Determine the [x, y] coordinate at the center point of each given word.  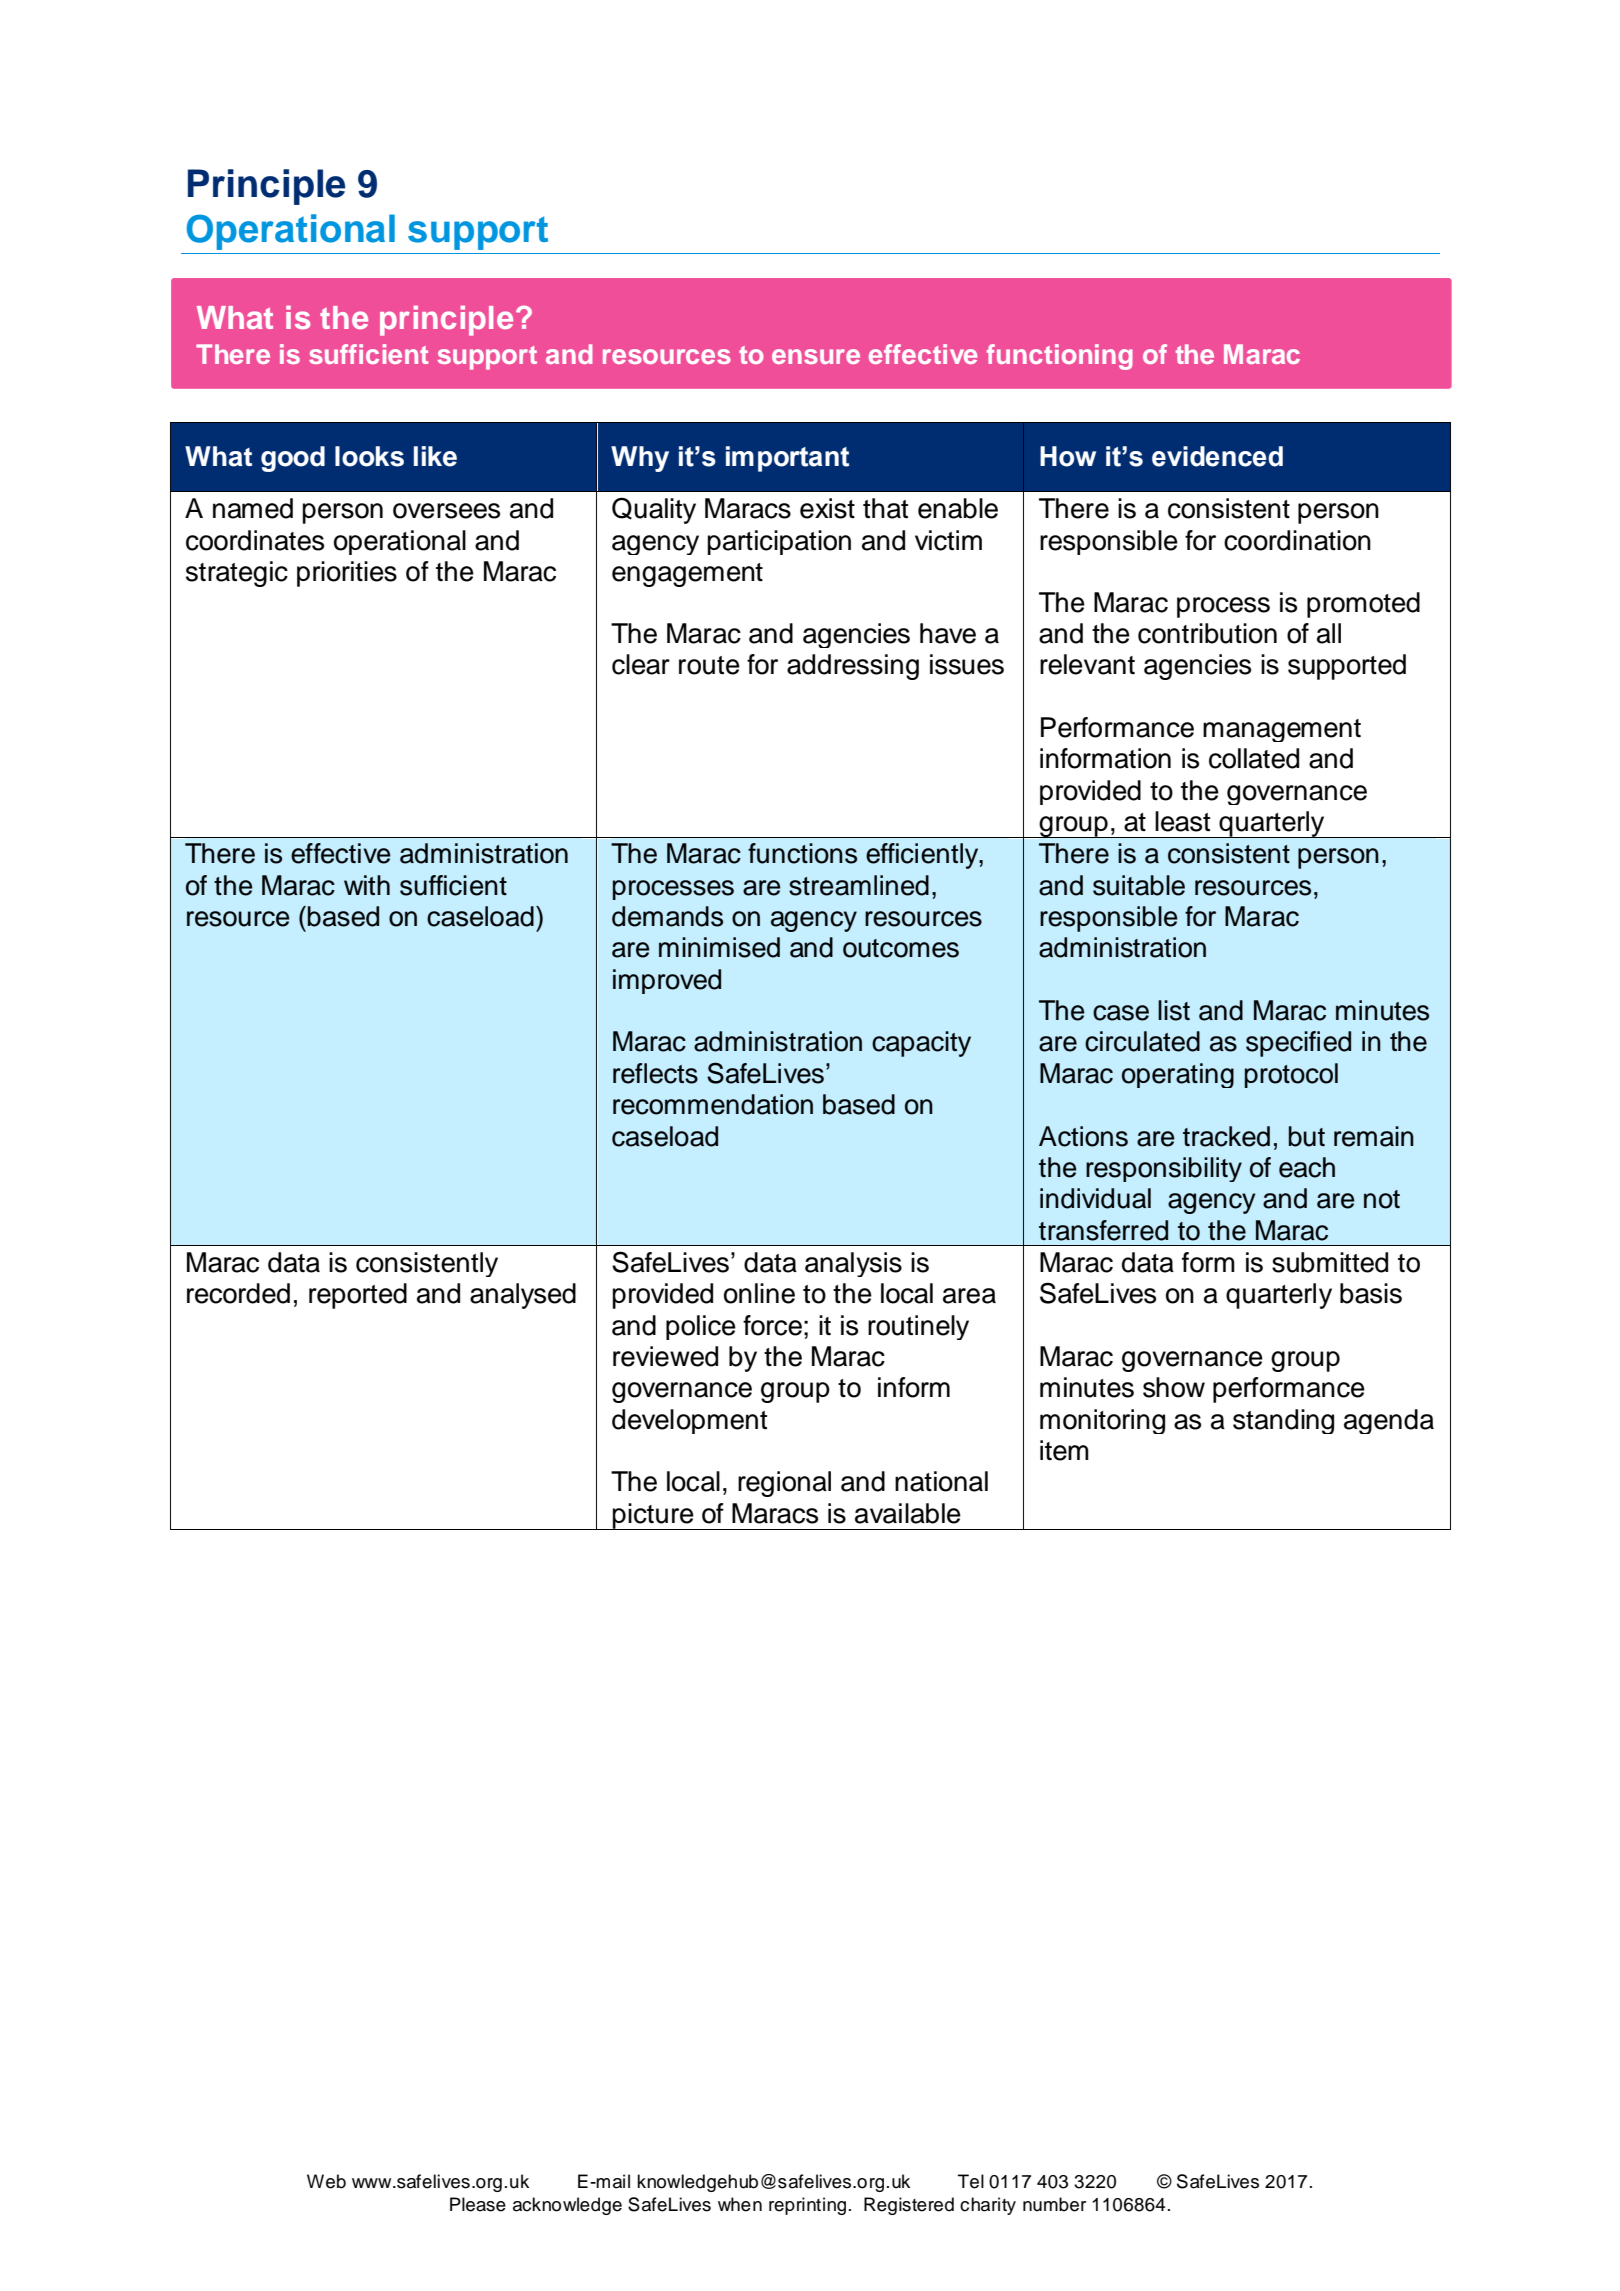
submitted [1330, 1262]
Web [326, 2181]
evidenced [1217, 456]
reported [358, 1296]
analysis [853, 1264]
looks [369, 456]
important [787, 459]
